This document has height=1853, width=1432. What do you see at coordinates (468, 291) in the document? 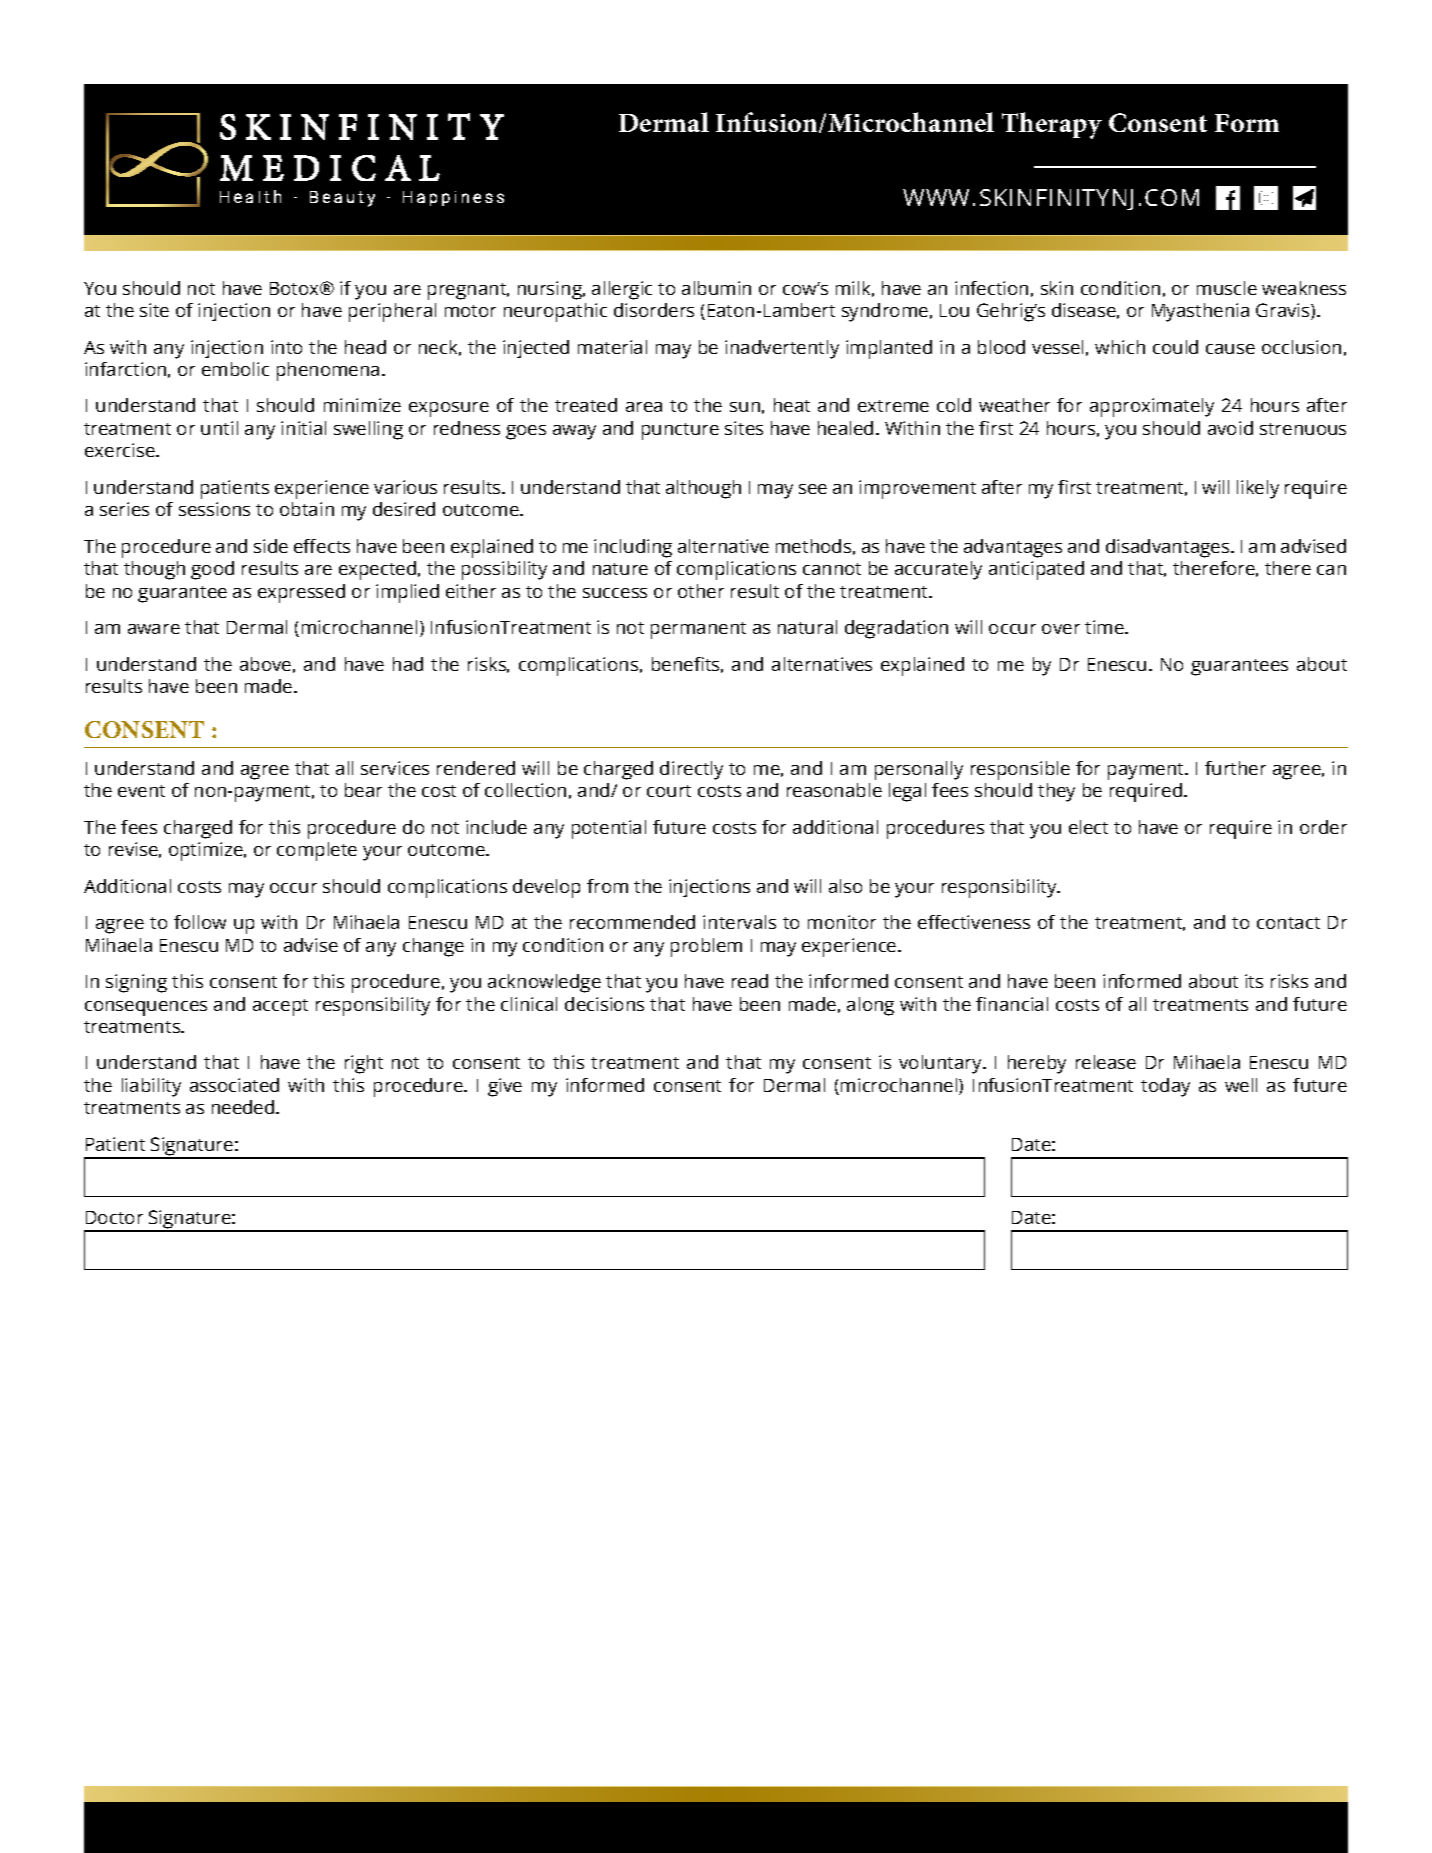
I see `pregnant` at bounding box center [468, 291].
